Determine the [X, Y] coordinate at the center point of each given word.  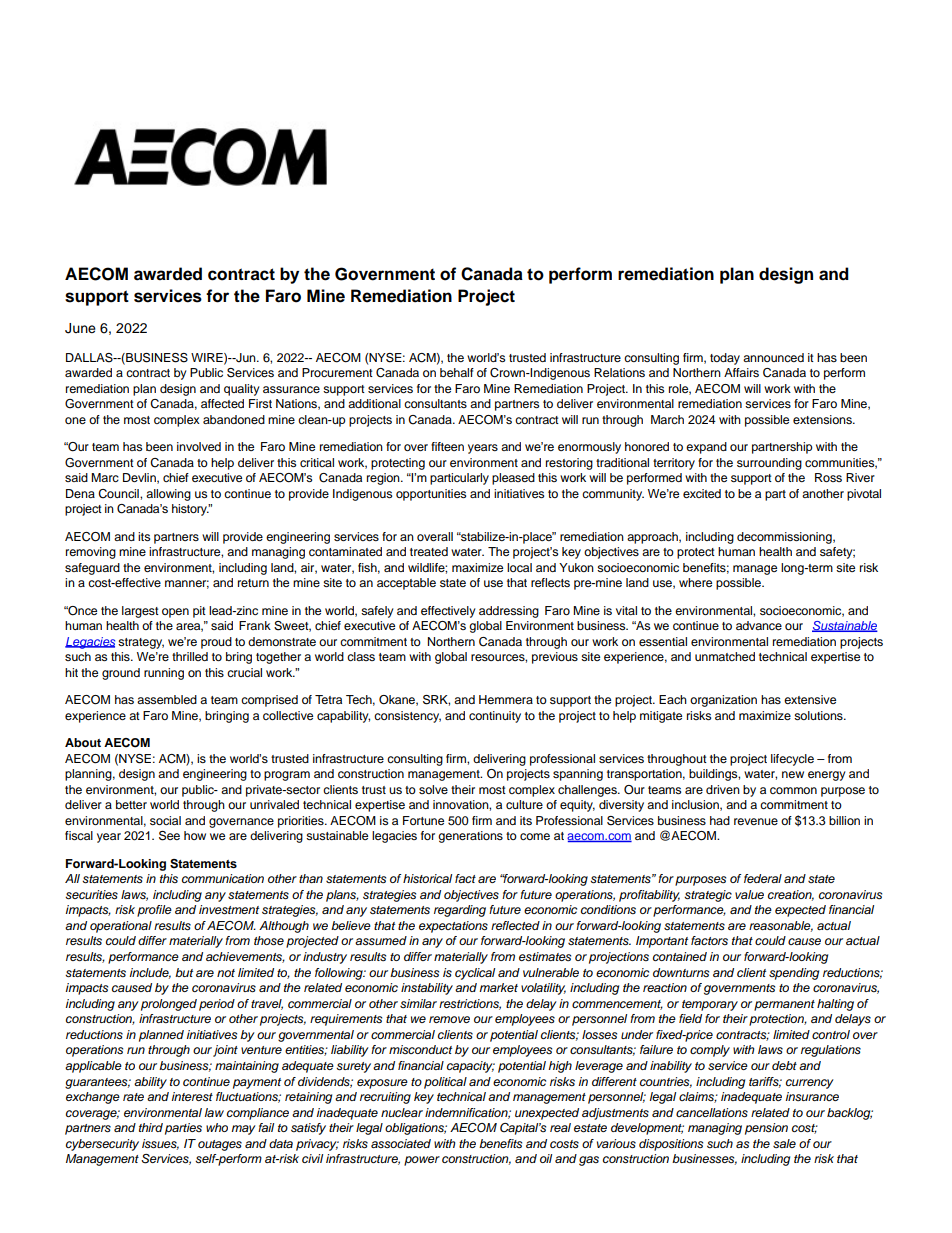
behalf [457, 372]
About [83, 742]
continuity [495, 717]
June [80, 328]
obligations [416, 1129]
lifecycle [792, 760]
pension [766, 1129]
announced [773, 357]
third [151, 1127]
